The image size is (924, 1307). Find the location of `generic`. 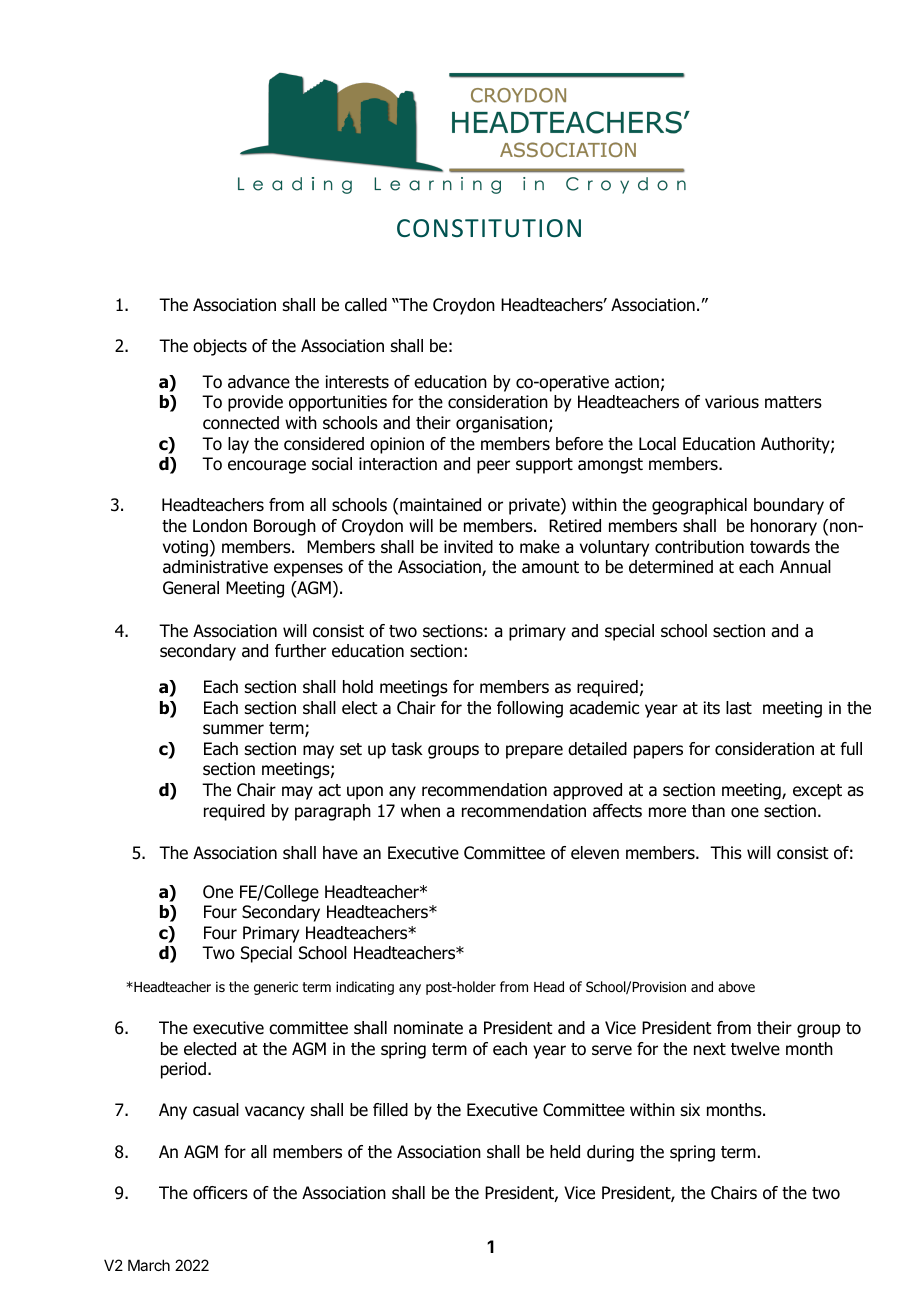

generic is located at coordinates (276, 988).
